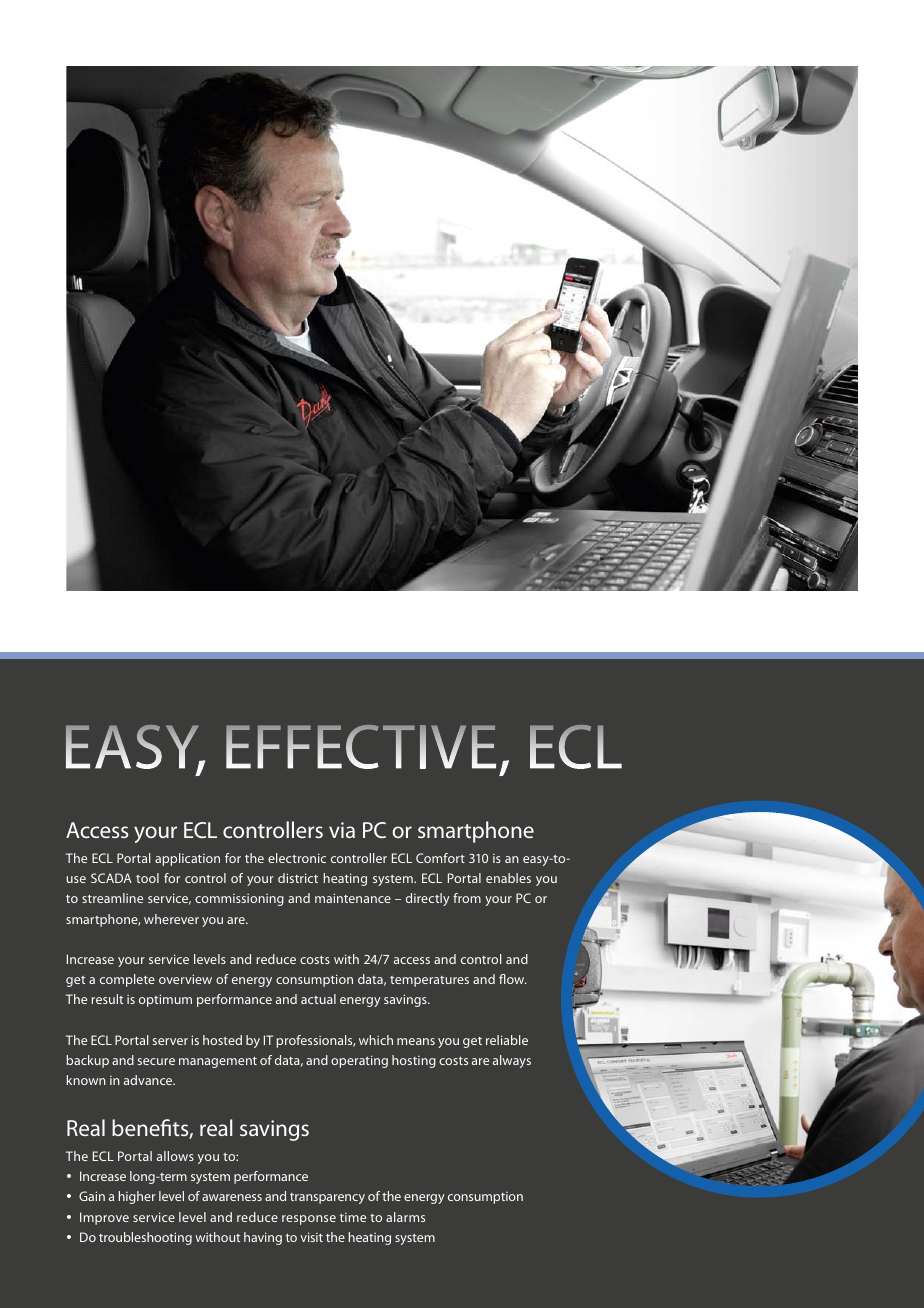  Describe the element at coordinates (309, 1220) in the image. I see `response` at that location.
